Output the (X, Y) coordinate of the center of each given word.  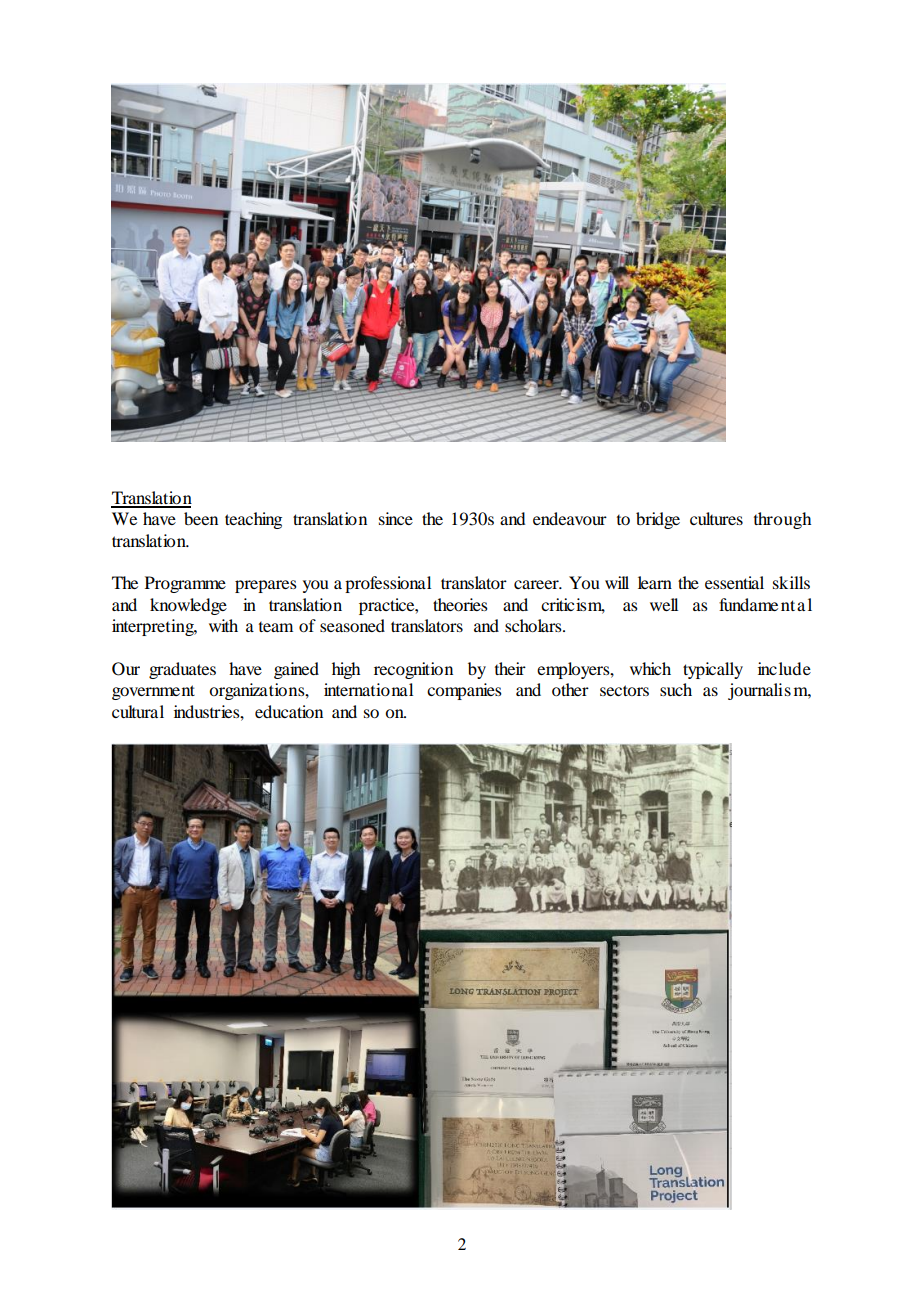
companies (464, 691)
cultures (716, 518)
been (201, 518)
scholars (534, 625)
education (289, 711)
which (650, 668)
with (223, 625)
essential (734, 582)
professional (388, 584)
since (396, 518)
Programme (185, 584)
